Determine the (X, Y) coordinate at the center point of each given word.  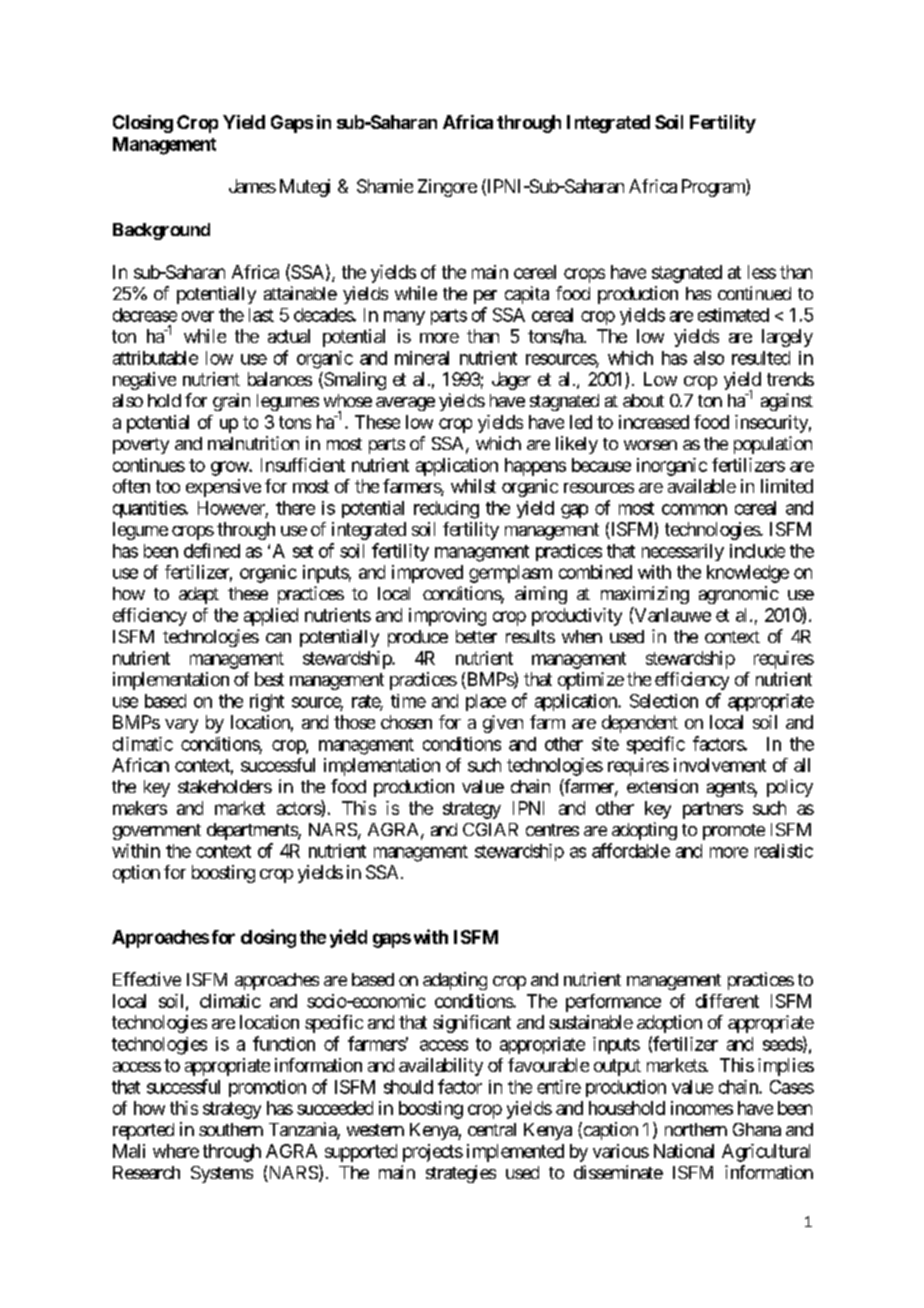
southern (231, 1129)
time (408, 701)
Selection (664, 701)
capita (527, 295)
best (269, 679)
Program (714, 188)
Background (161, 231)
